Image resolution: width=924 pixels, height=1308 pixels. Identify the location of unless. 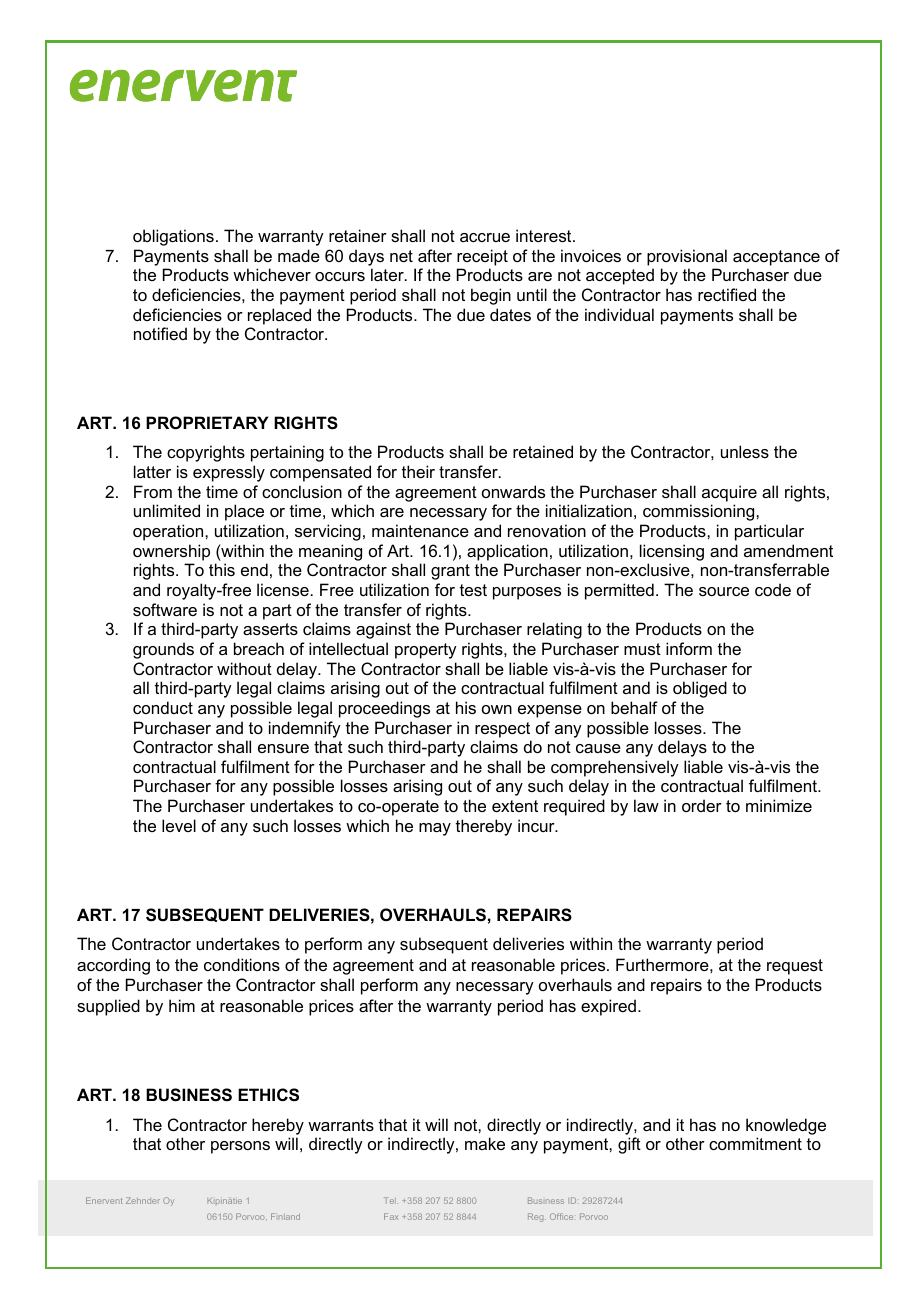
(745, 451).
